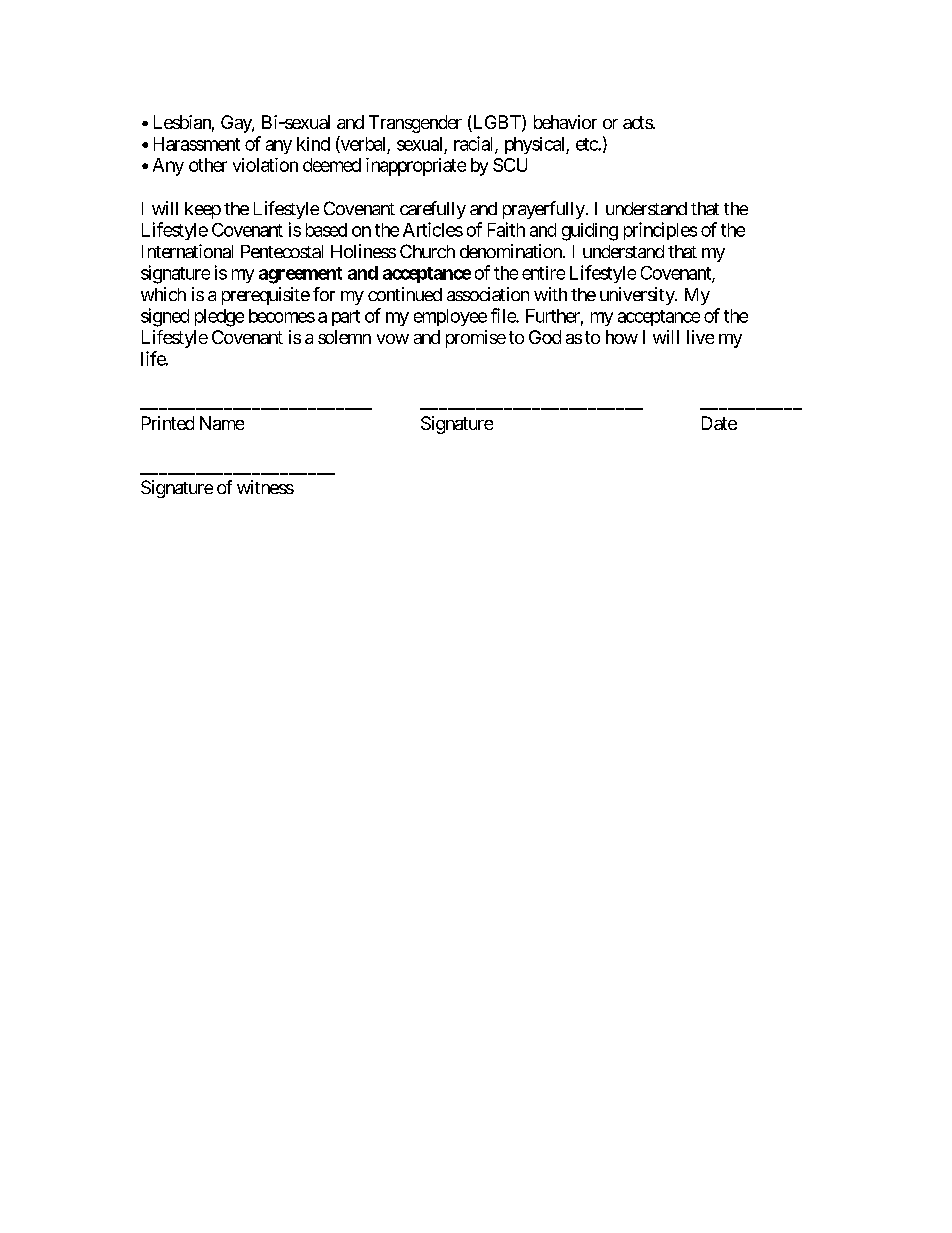 This screenshot has width=952, height=1233. Describe the element at coordinates (638, 296) in the screenshot. I see `university` at that location.
